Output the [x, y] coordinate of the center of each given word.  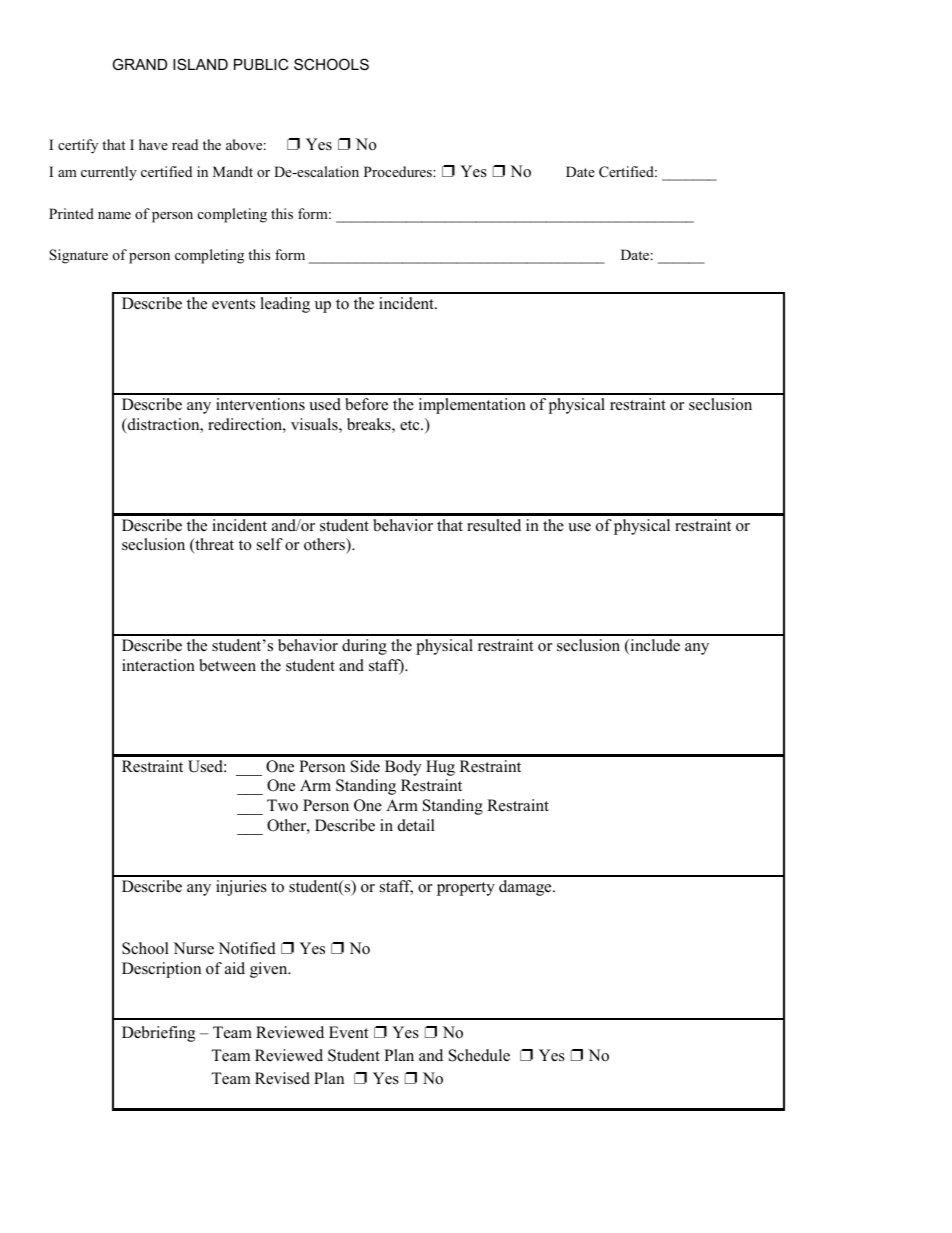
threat [213, 546]
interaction [158, 665]
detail [416, 825]
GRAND [140, 64]
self [270, 544]
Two [282, 805]
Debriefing [158, 1034]
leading [285, 305]
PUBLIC [261, 64]
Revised [282, 1078]
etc [411, 425]
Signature [78, 256]
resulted [494, 525]
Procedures [399, 171]
